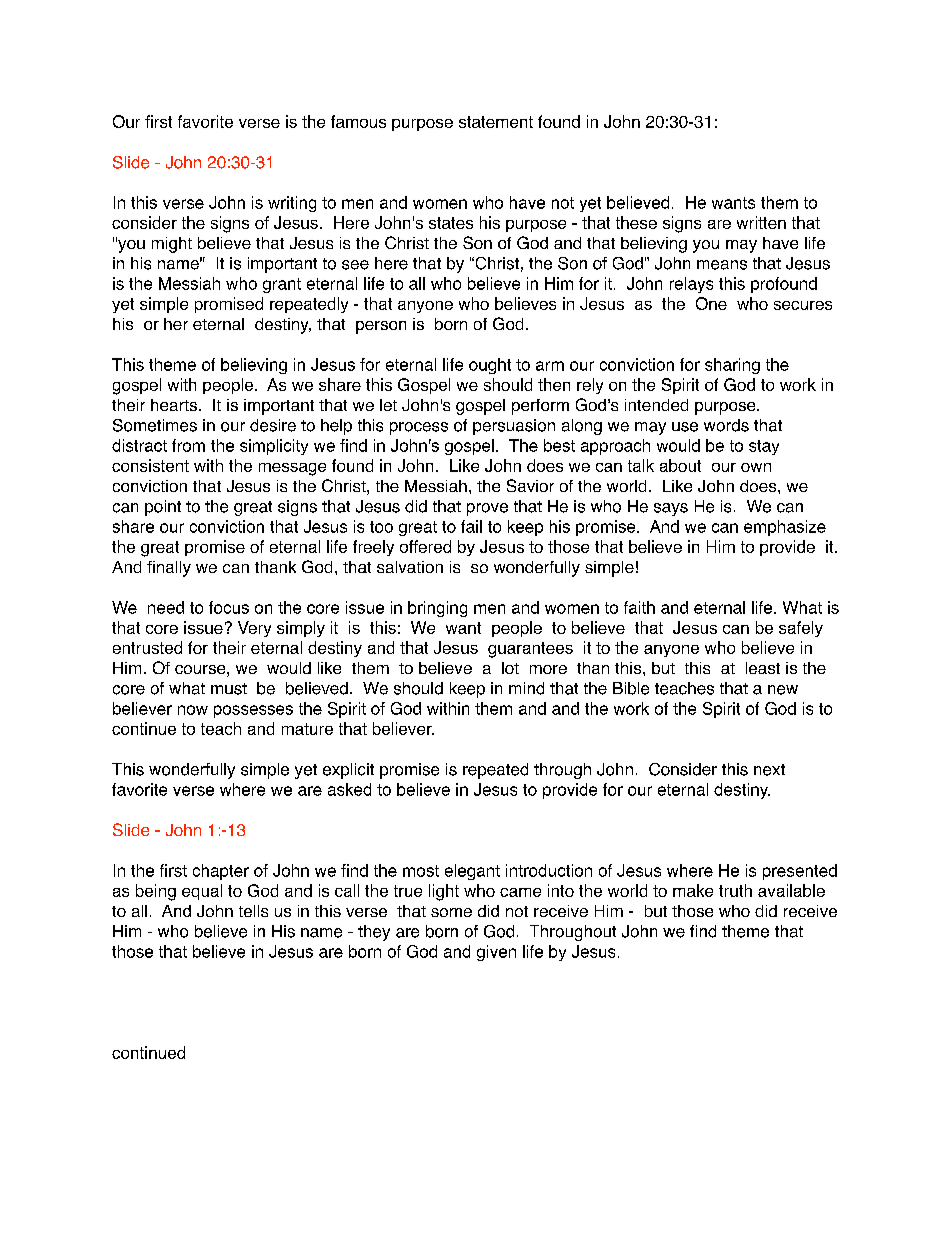 The image size is (952, 1233). I want to click on must, so click(229, 689).
